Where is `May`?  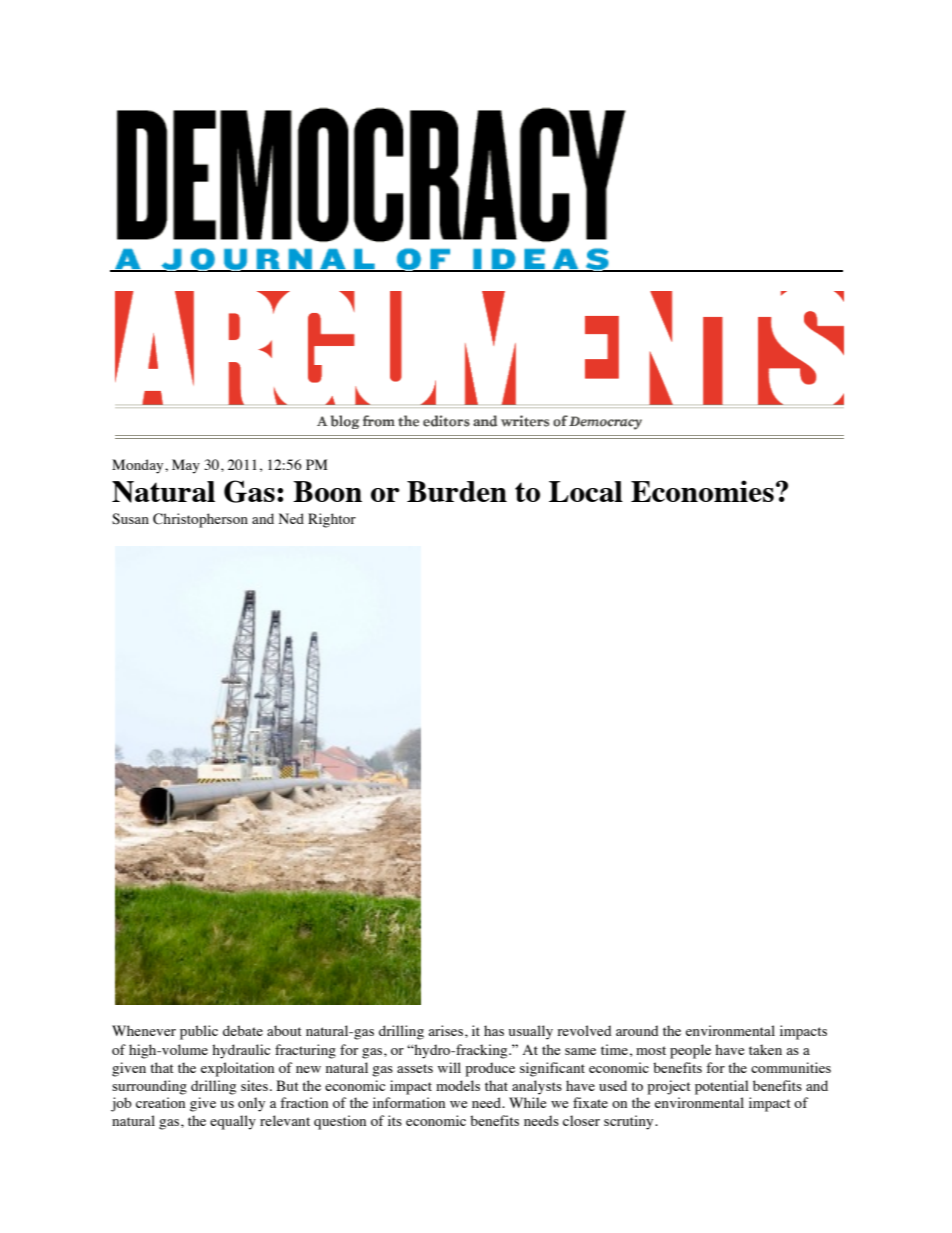
May is located at coordinates (186, 466).
